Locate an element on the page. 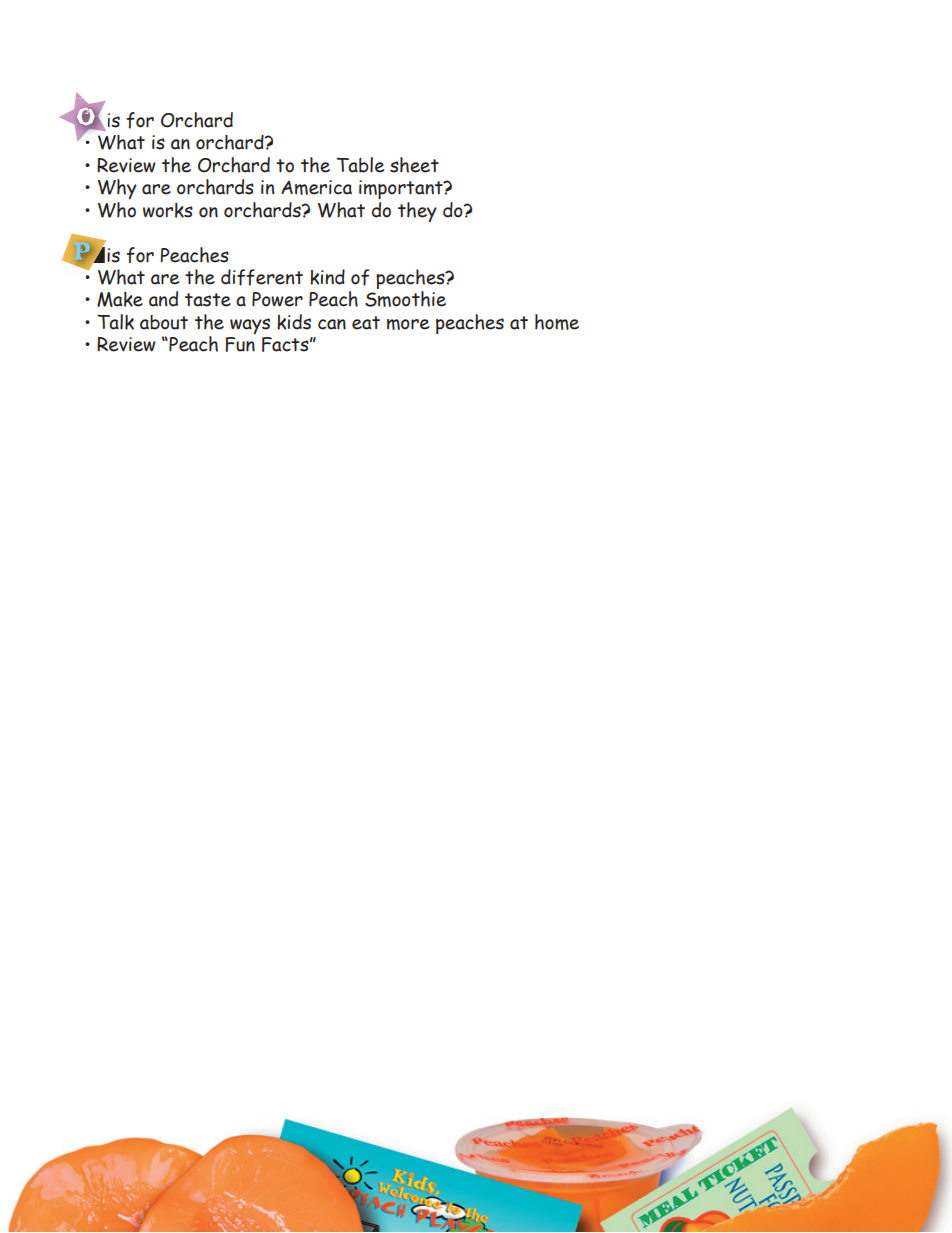 Image resolution: width=952 pixels, height=1233 pixels. Fun is located at coordinates (240, 344).
